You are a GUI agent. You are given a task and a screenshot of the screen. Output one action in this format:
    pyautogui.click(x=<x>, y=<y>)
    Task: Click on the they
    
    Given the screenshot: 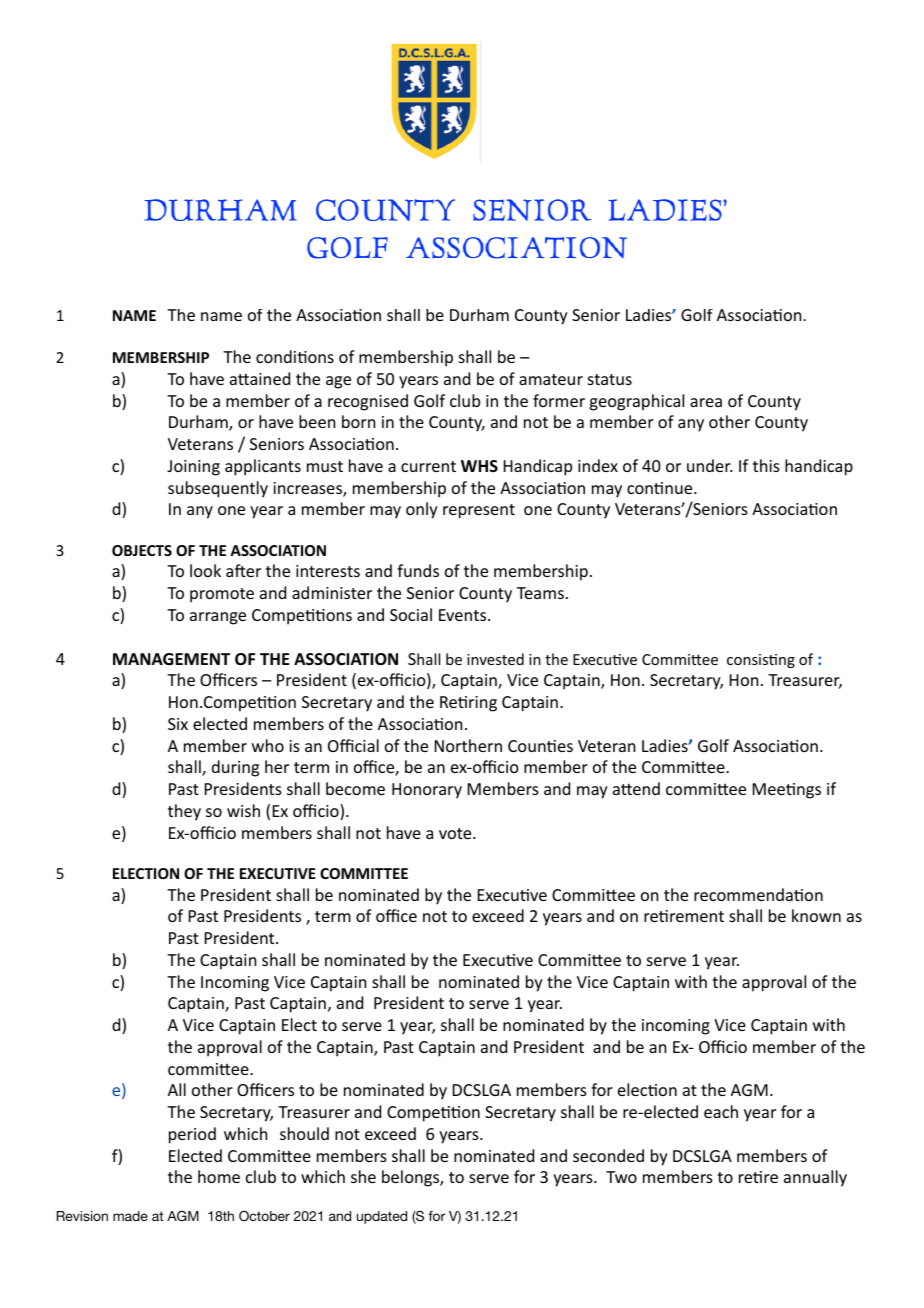 What is the action you would take?
    pyautogui.click(x=184, y=812)
